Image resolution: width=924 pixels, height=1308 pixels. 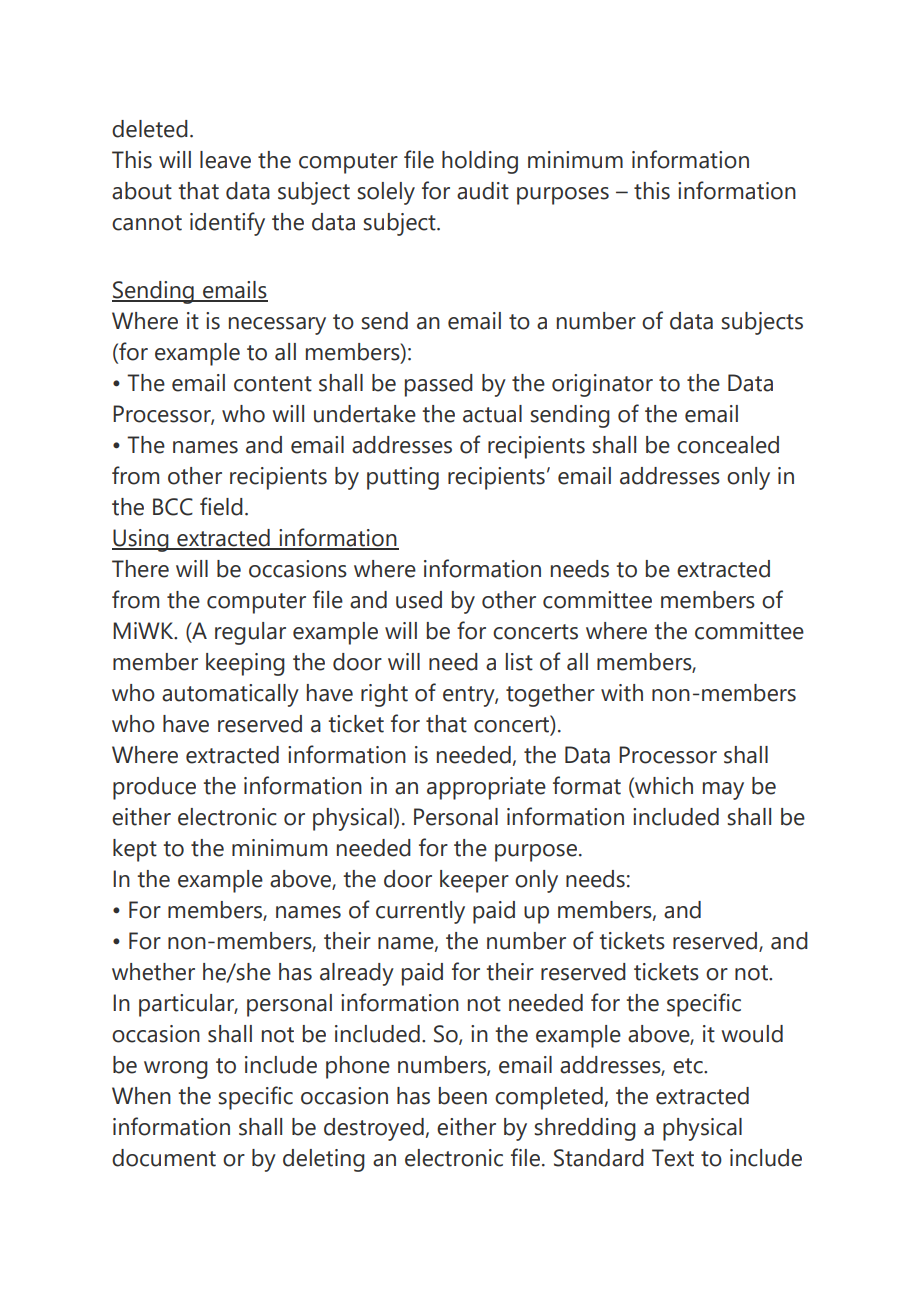 What do you see at coordinates (230, 695) in the screenshot?
I see `automatically` at bounding box center [230, 695].
